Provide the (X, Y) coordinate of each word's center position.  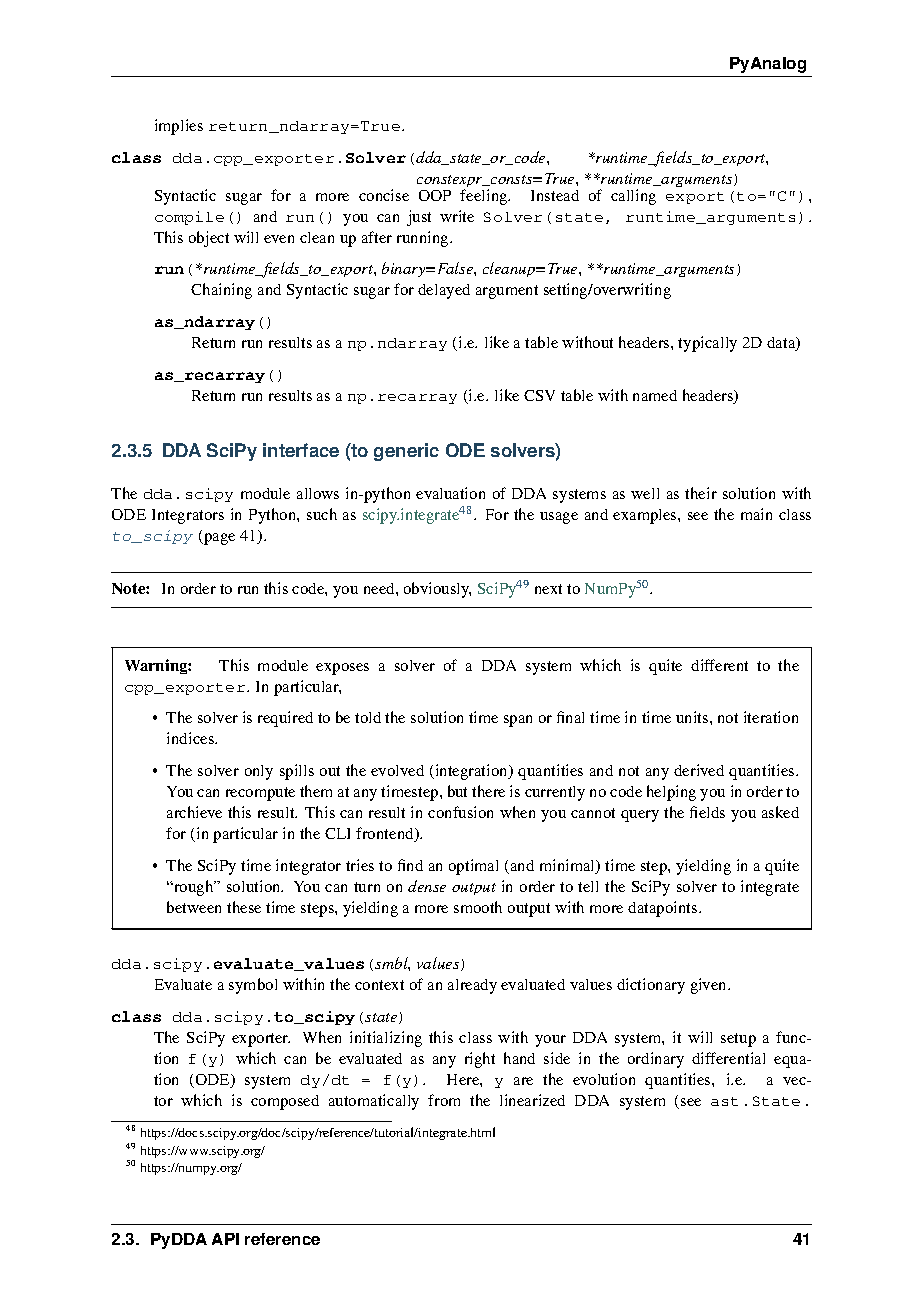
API (225, 1239)
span (518, 721)
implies (179, 127)
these (244, 907)
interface (301, 450)
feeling (485, 197)
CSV (539, 395)
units (693, 717)
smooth (478, 907)
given (710, 986)
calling (633, 197)
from (444, 1100)
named (655, 395)
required (285, 719)
